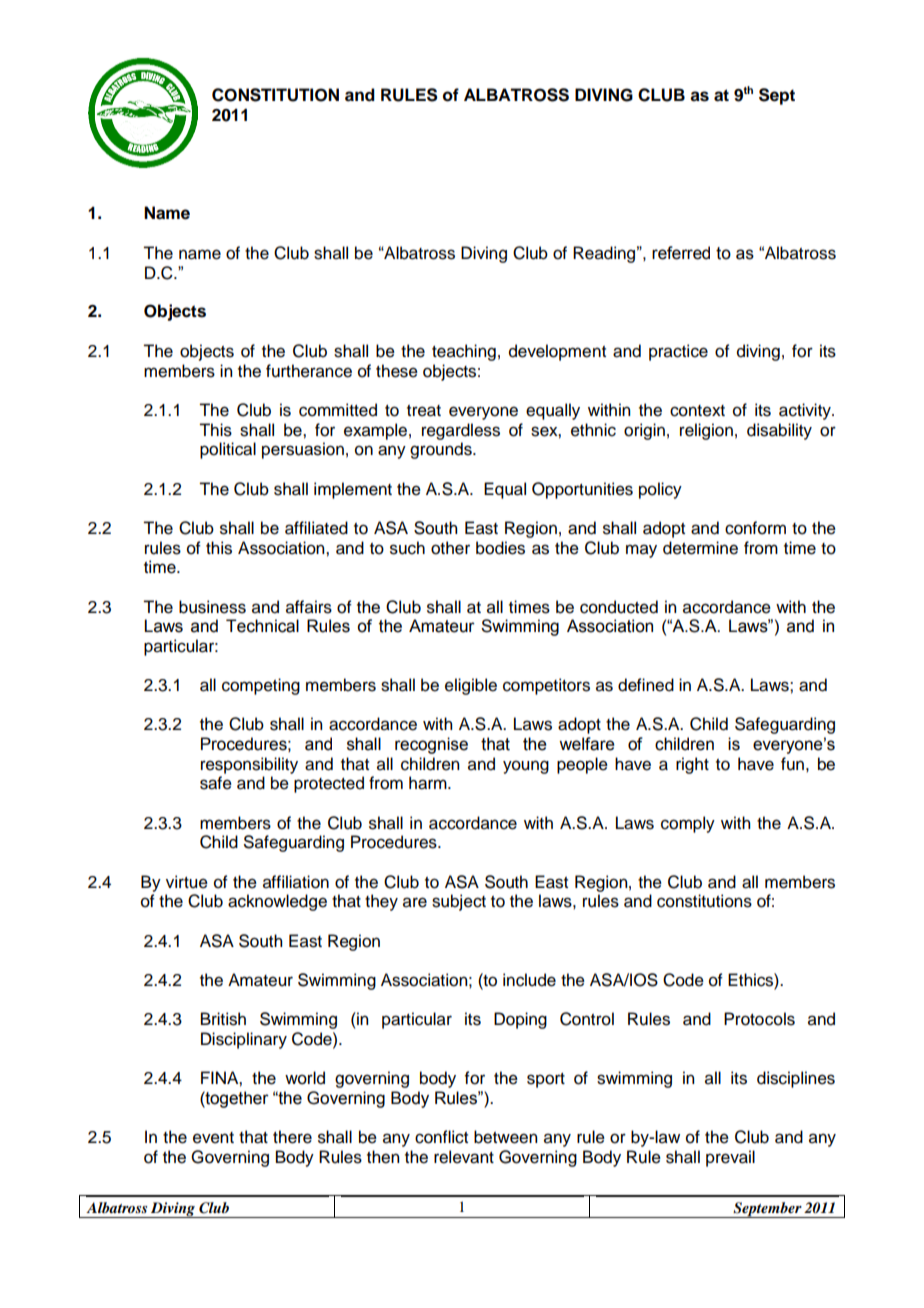 This image has height=1308, width=924. What do you see at coordinates (681, 253) in the image?
I see `referred` at bounding box center [681, 253].
